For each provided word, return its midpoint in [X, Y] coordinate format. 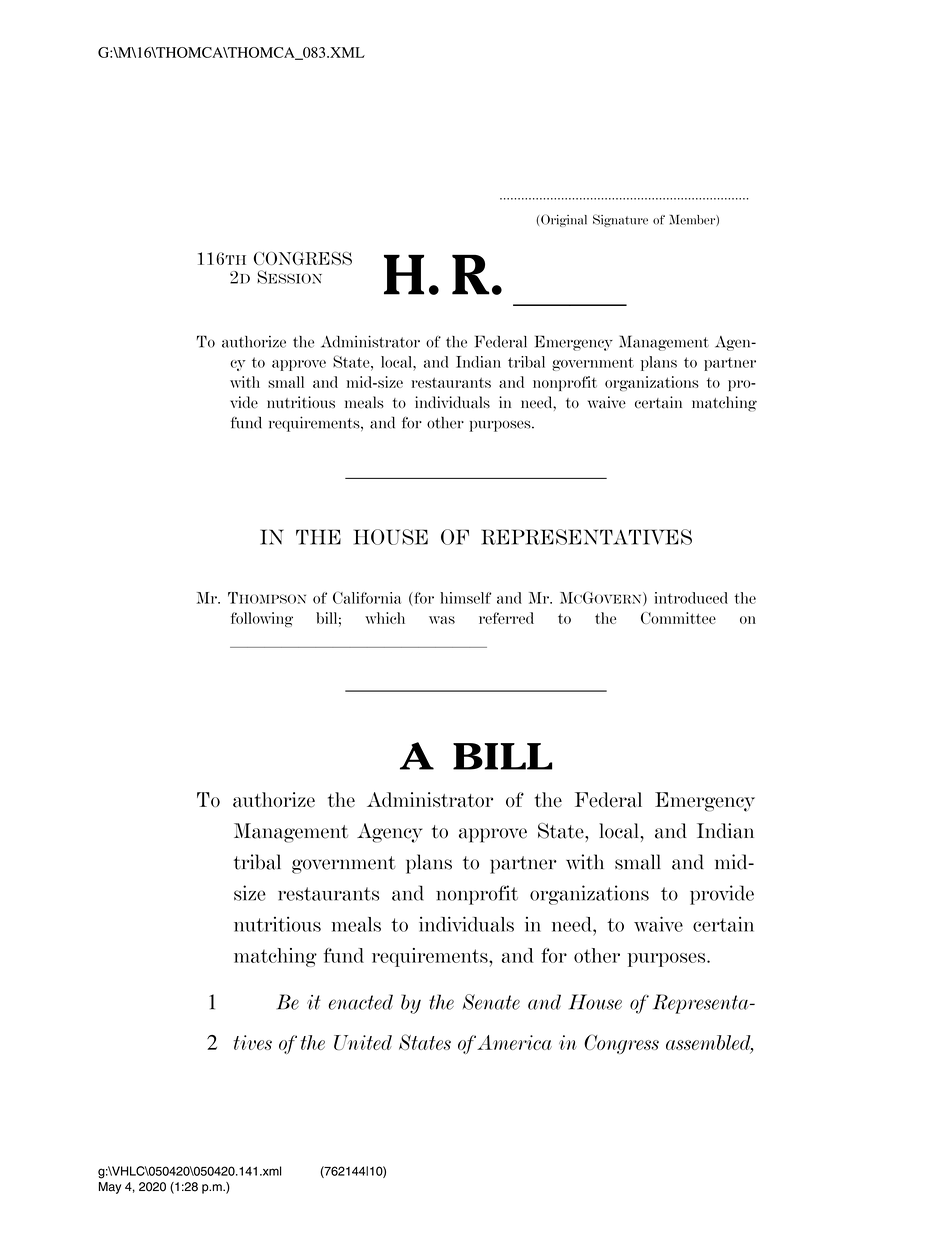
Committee [678, 618]
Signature [620, 220]
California [367, 597]
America [514, 1042]
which [385, 618]
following [262, 619]
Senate [491, 1002]
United [363, 1042]
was [442, 620]
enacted [361, 1002]
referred [506, 618]
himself [465, 598]
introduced [691, 598]
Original [564, 220]
